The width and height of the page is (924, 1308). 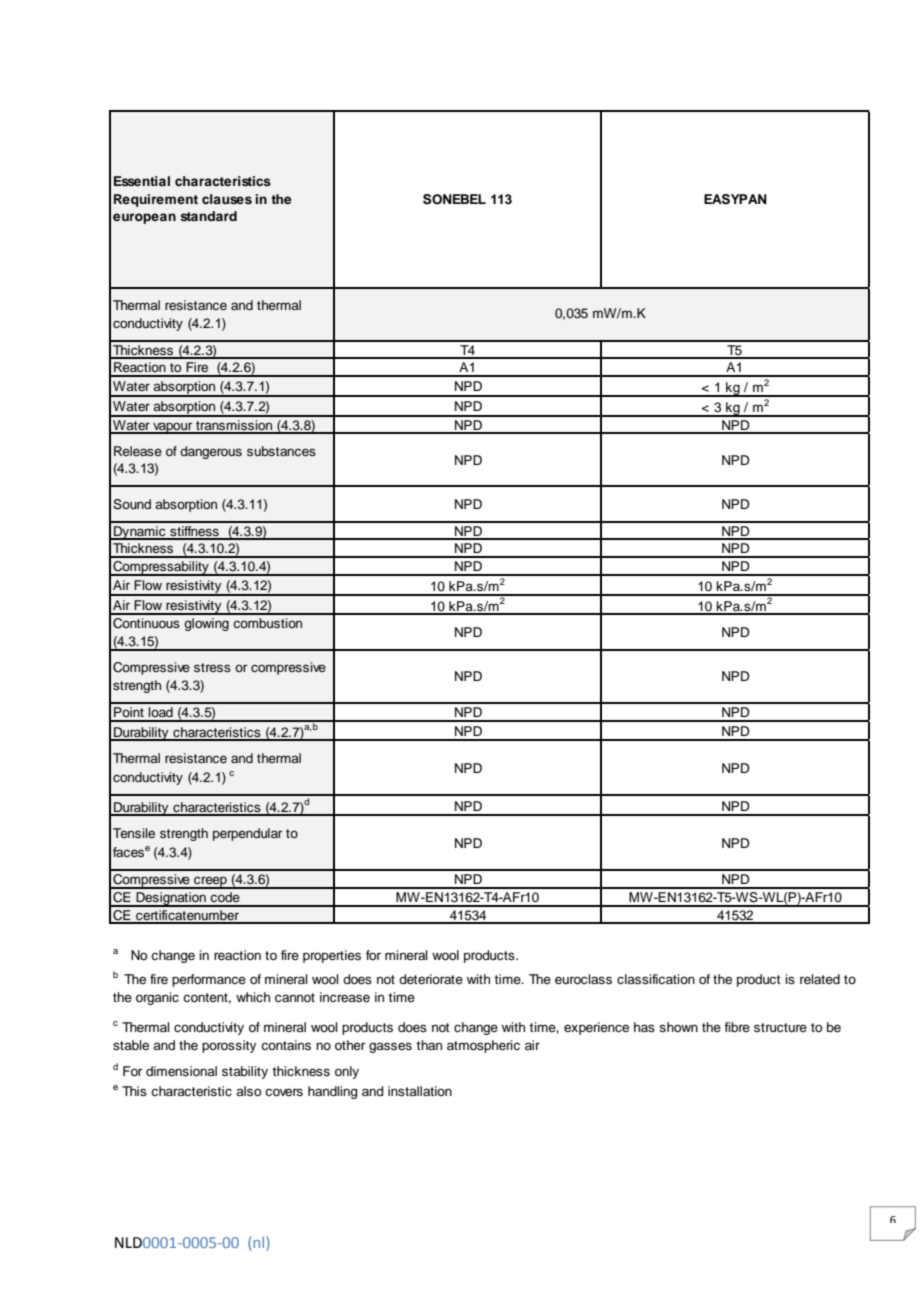 I want to click on related, so click(x=820, y=979).
